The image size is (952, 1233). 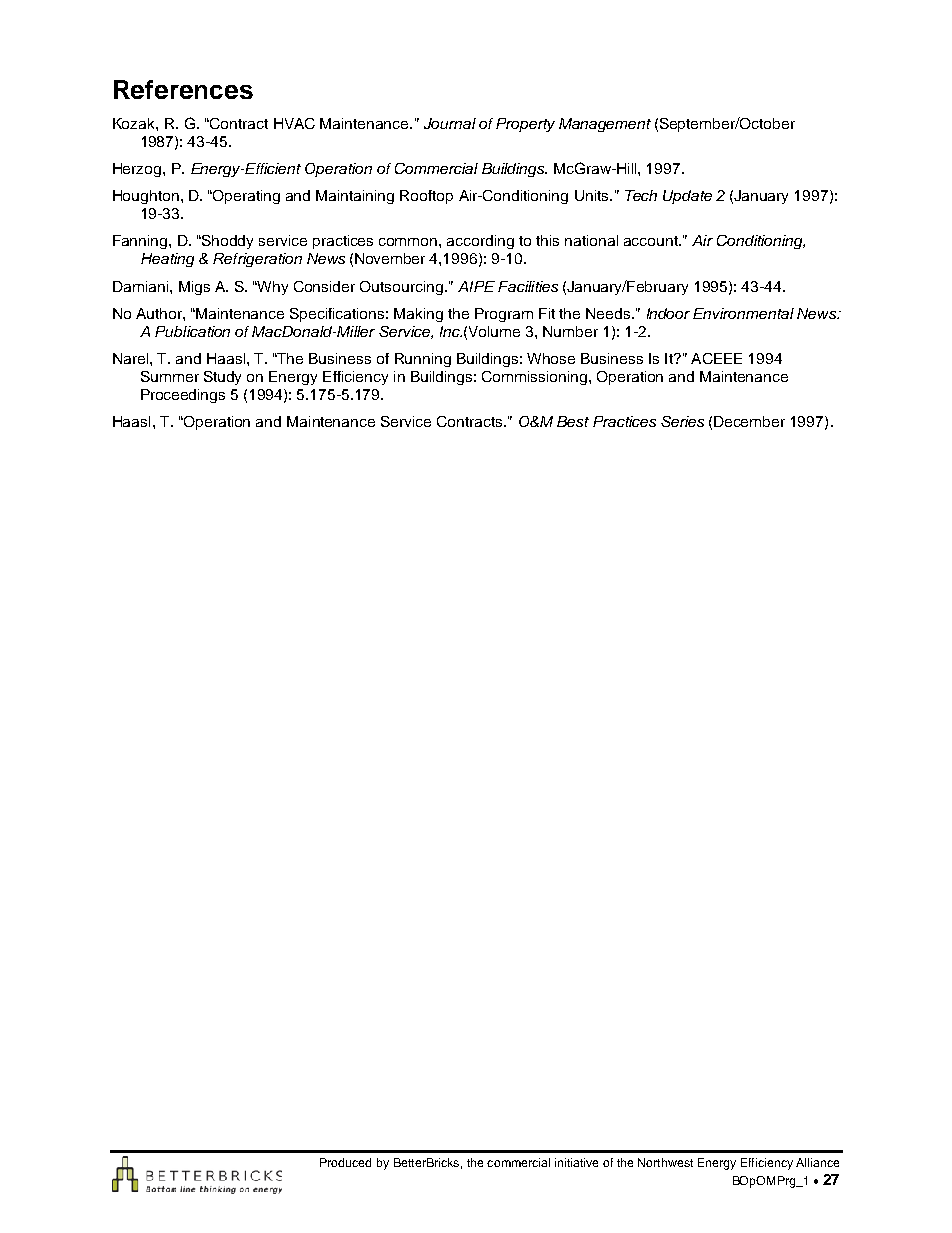 I want to click on Update, so click(x=687, y=197).
